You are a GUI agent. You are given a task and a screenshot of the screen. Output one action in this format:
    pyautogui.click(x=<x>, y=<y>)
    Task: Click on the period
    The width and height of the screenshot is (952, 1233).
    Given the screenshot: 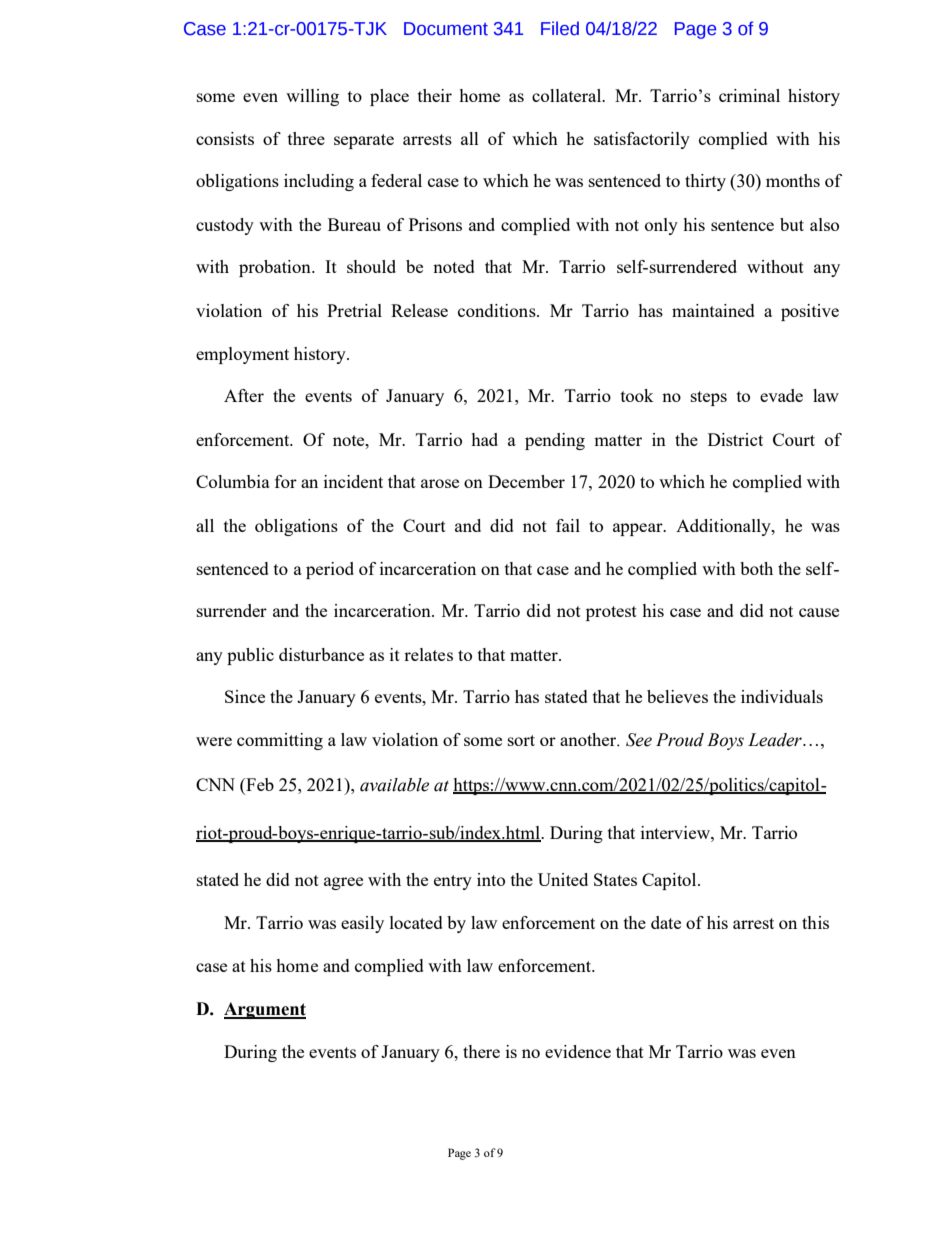 What is the action you would take?
    pyautogui.click(x=330, y=570)
